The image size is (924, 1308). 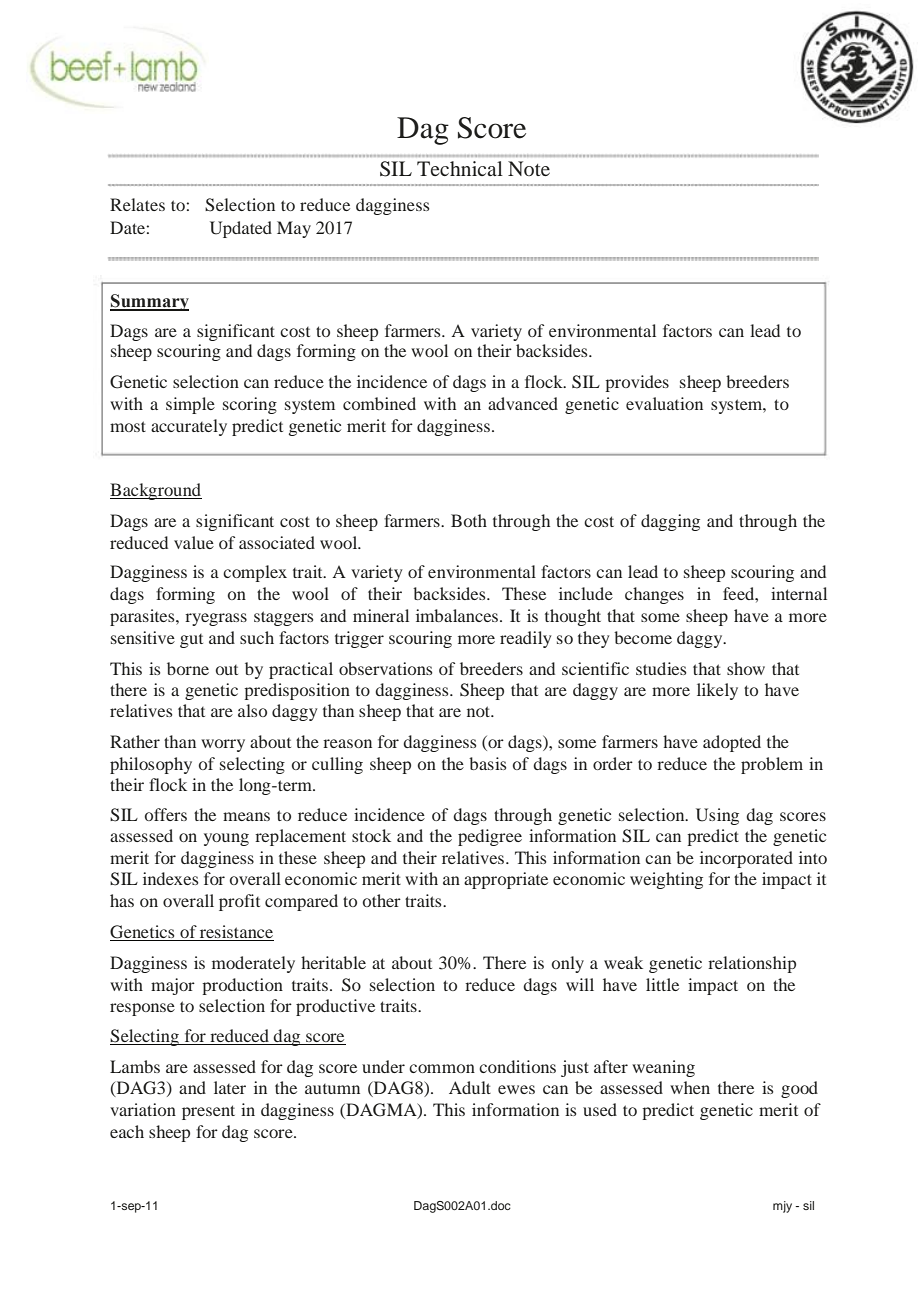 What do you see at coordinates (746, 668) in the screenshot?
I see `show` at bounding box center [746, 668].
